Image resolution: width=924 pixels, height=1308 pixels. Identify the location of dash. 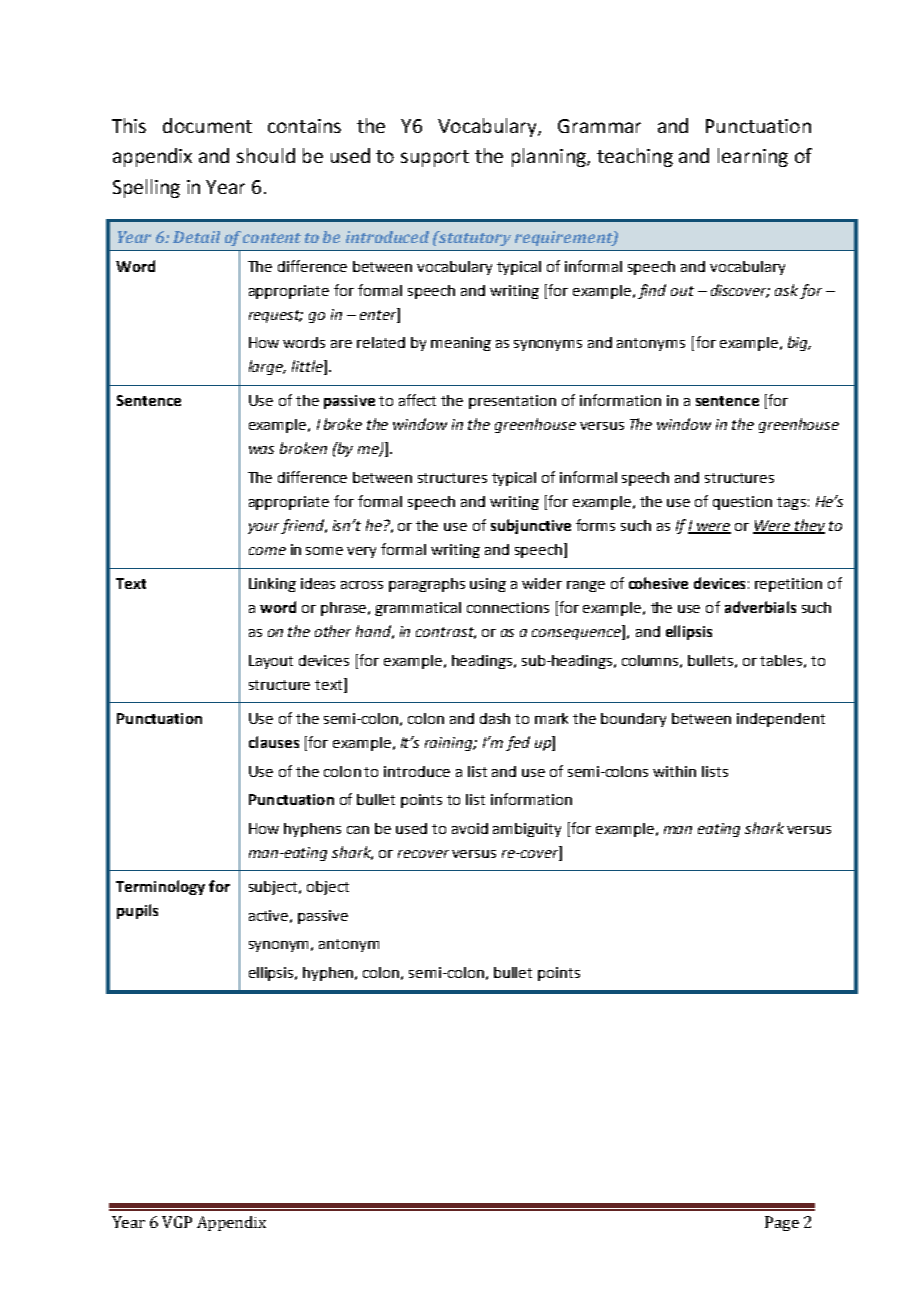
(495, 718).
